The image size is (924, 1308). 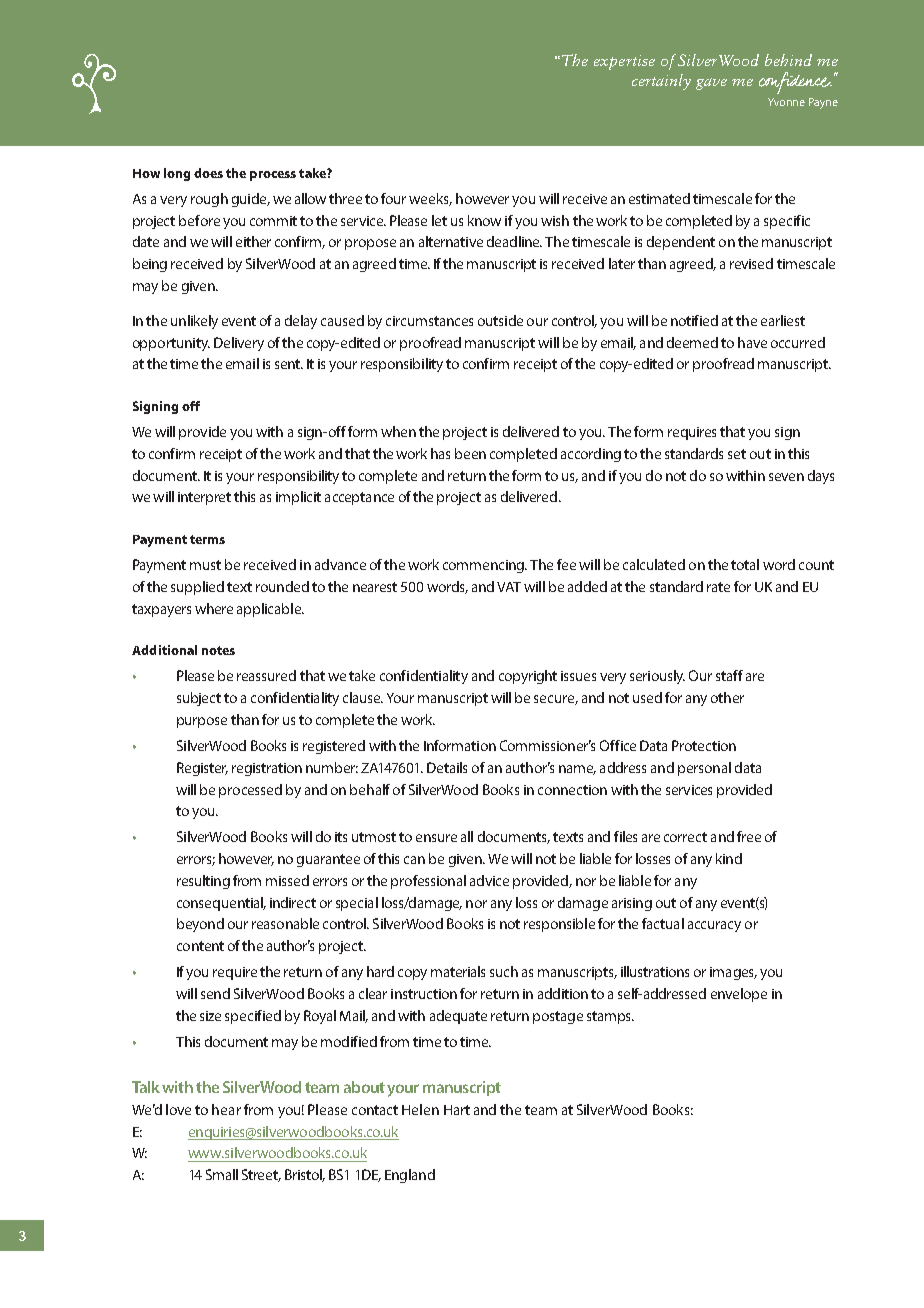 What do you see at coordinates (752, 342) in the screenshot?
I see `have` at bounding box center [752, 342].
